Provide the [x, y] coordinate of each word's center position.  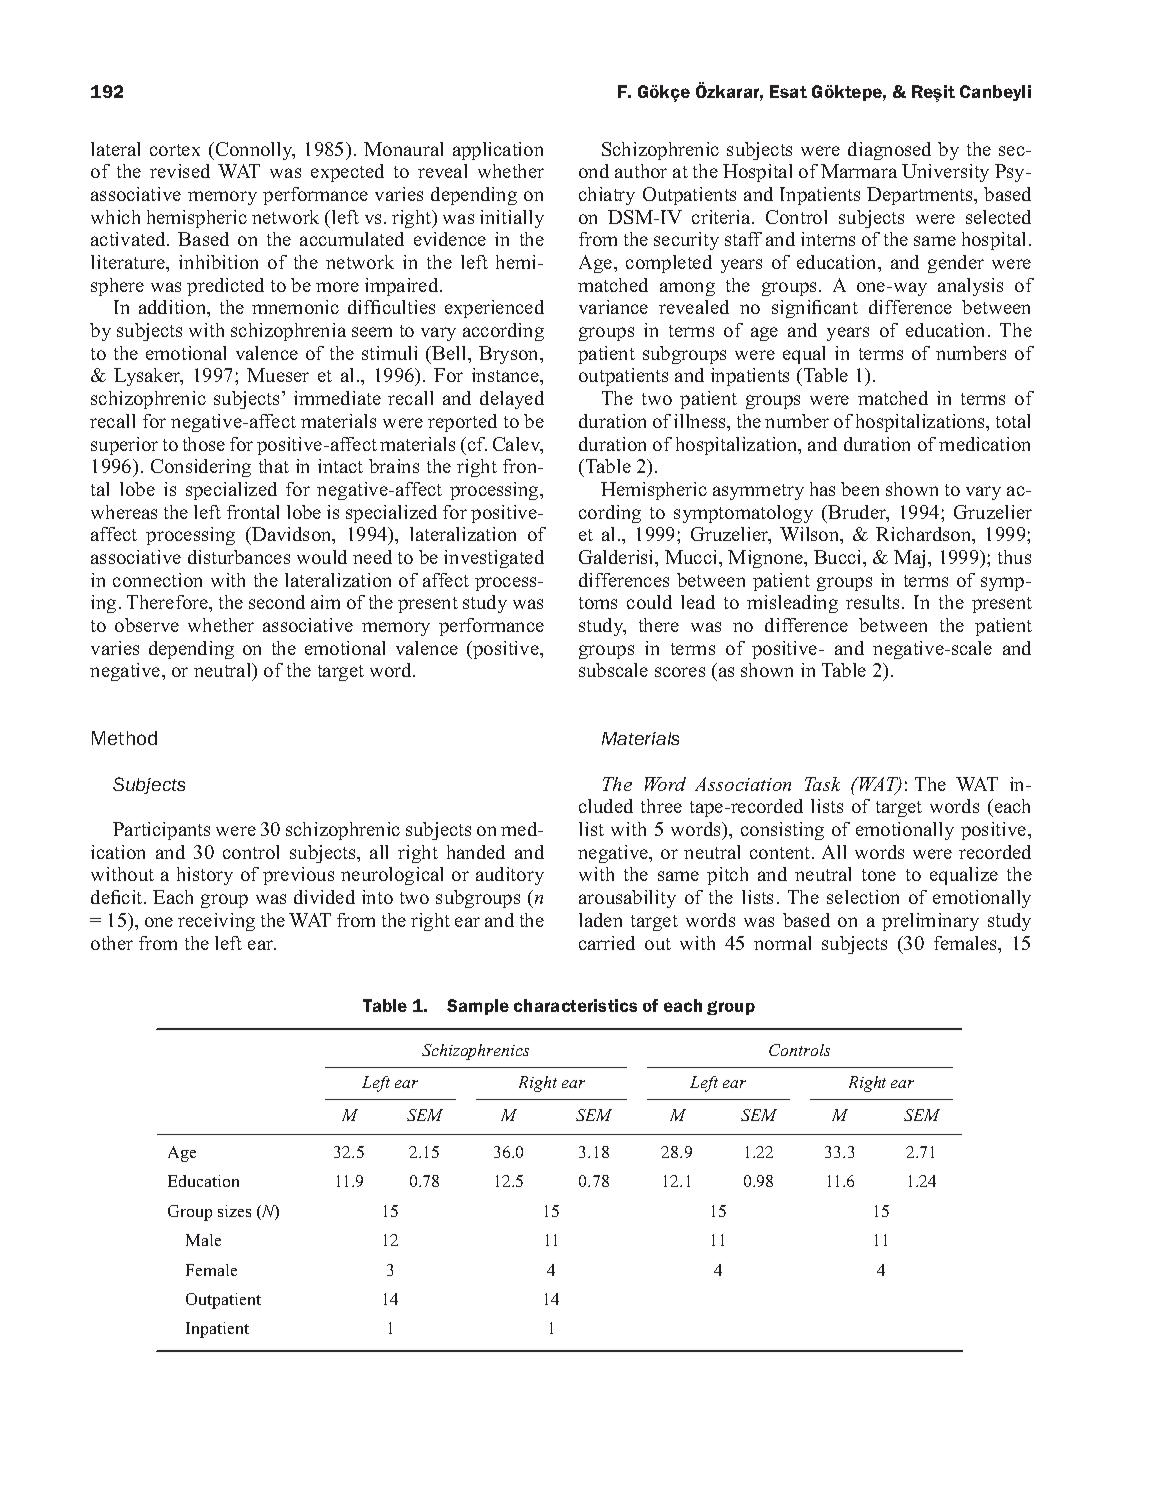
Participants [161, 831]
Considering [201, 468]
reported [462, 423]
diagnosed [889, 151]
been [860, 489]
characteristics [575, 1005]
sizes [234, 1211]
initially [512, 219]
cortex [175, 150]
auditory [510, 876]
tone [879, 875]
